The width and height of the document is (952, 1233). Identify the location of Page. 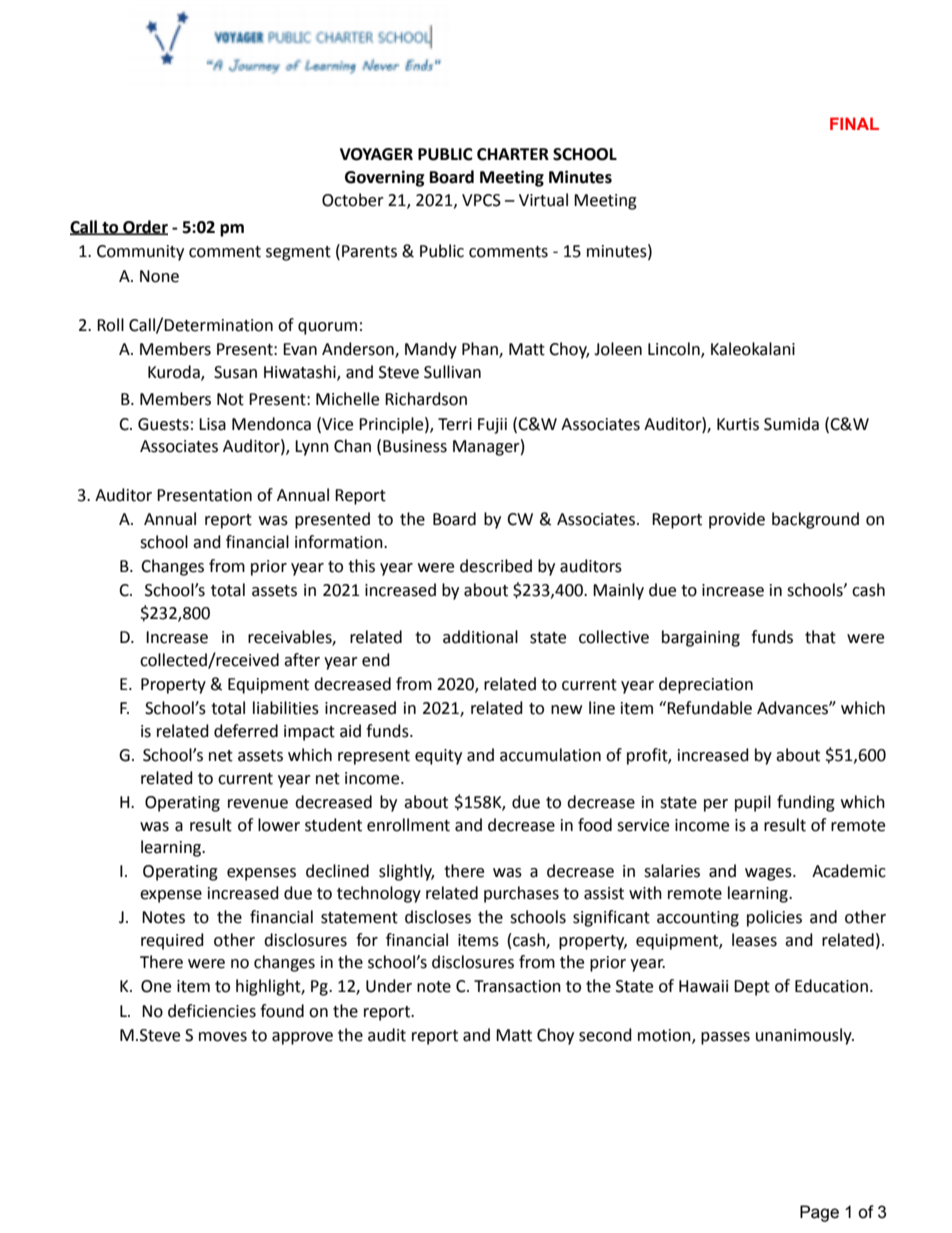
(819, 1213).
